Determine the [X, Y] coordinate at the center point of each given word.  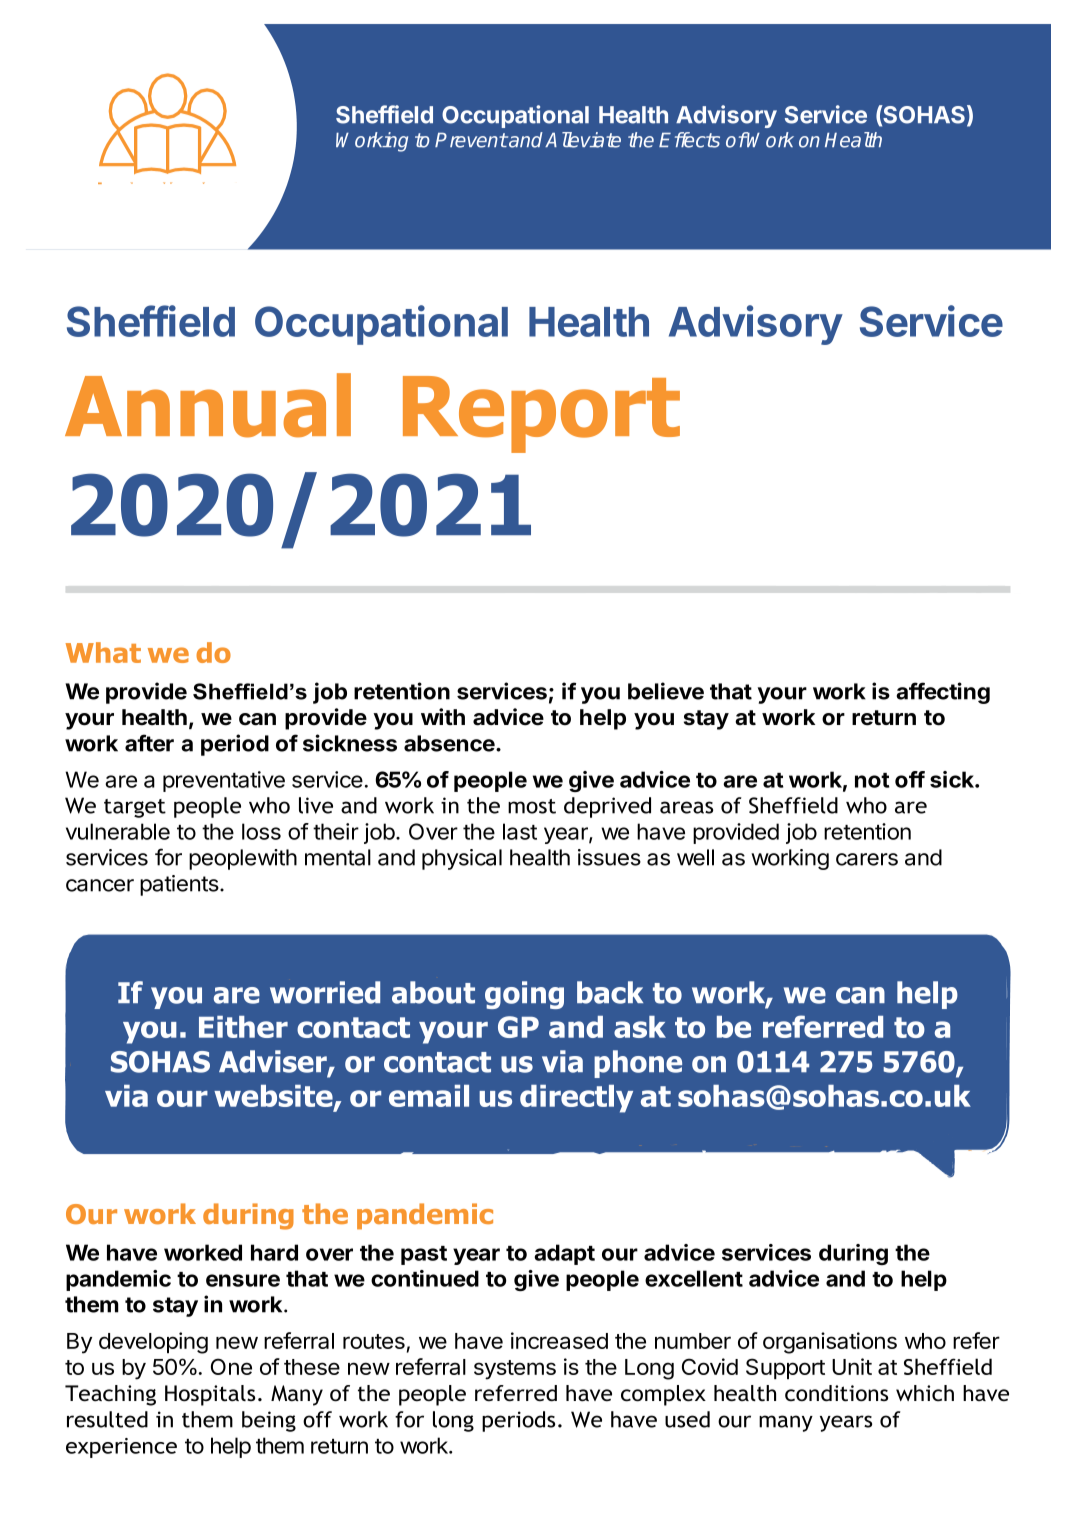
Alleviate [583, 140]
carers [867, 859]
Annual [208, 405]
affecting [943, 693]
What [103, 652]
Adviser [274, 1062]
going [524, 995]
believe [666, 691]
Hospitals [210, 1395]
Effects [689, 140]
